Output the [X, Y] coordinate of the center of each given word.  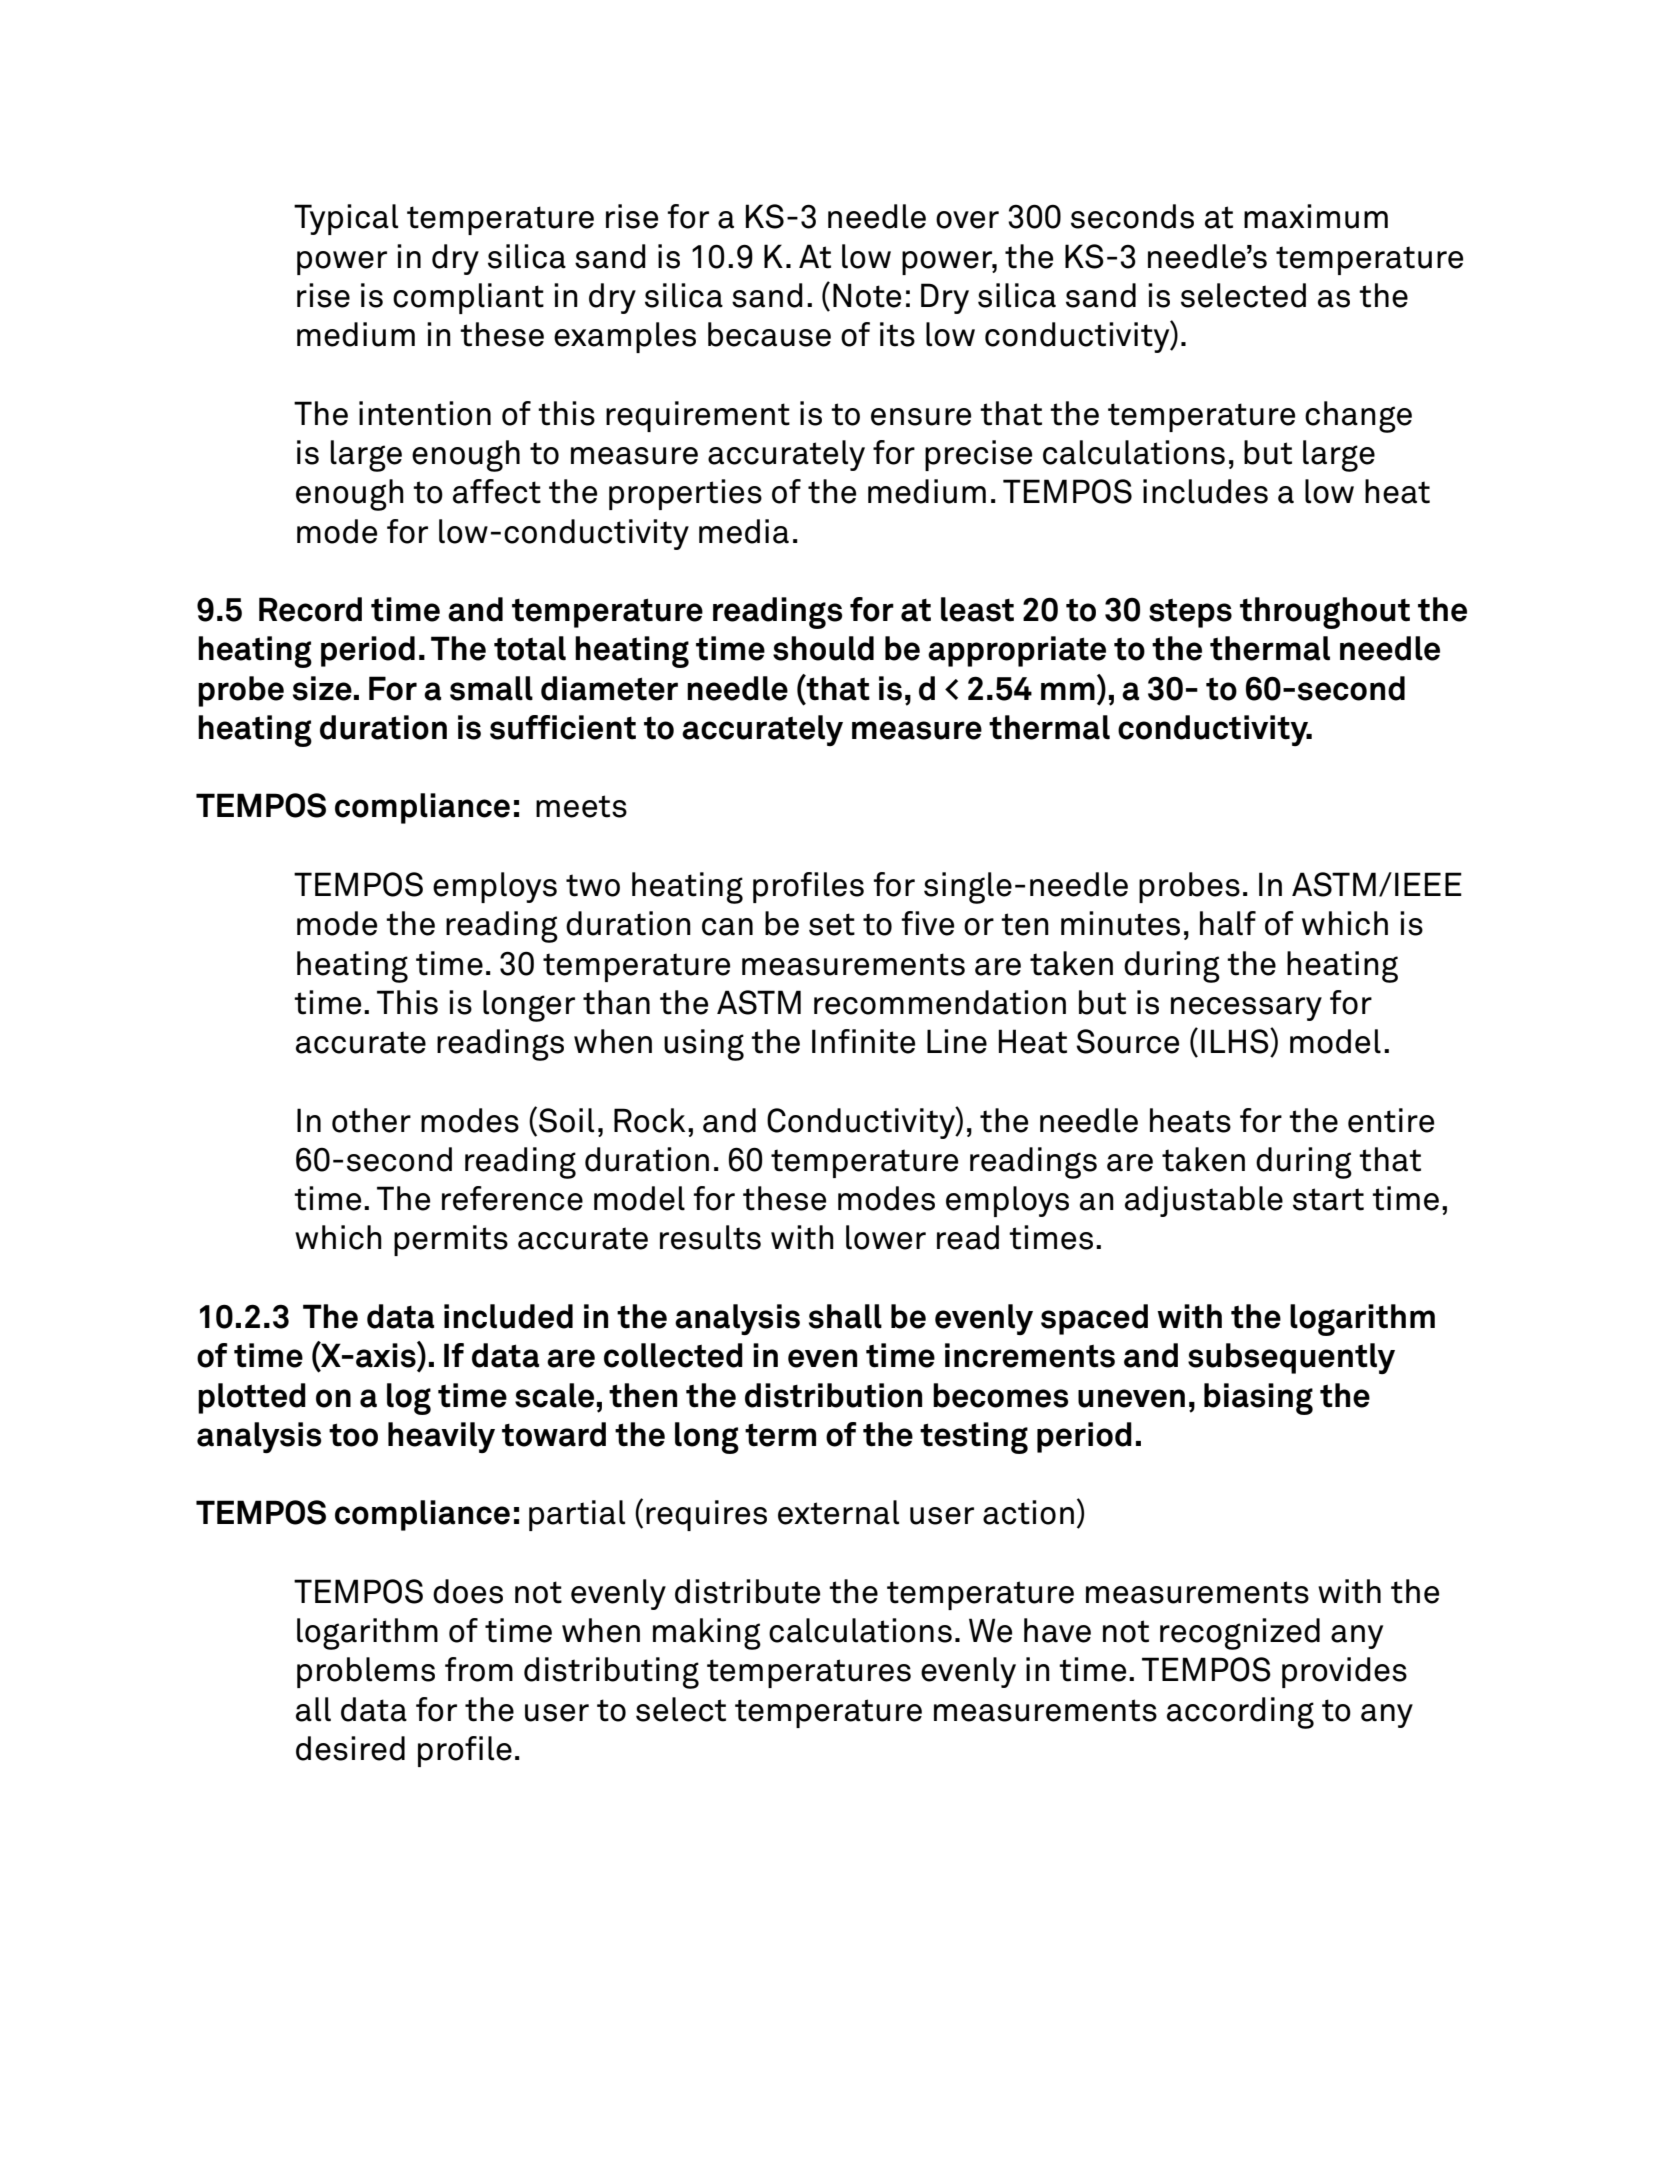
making [707, 1634]
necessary [1246, 1009]
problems [366, 1672]
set [832, 924]
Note [867, 295]
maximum [1316, 216]
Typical [346, 219]
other [371, 1120]
